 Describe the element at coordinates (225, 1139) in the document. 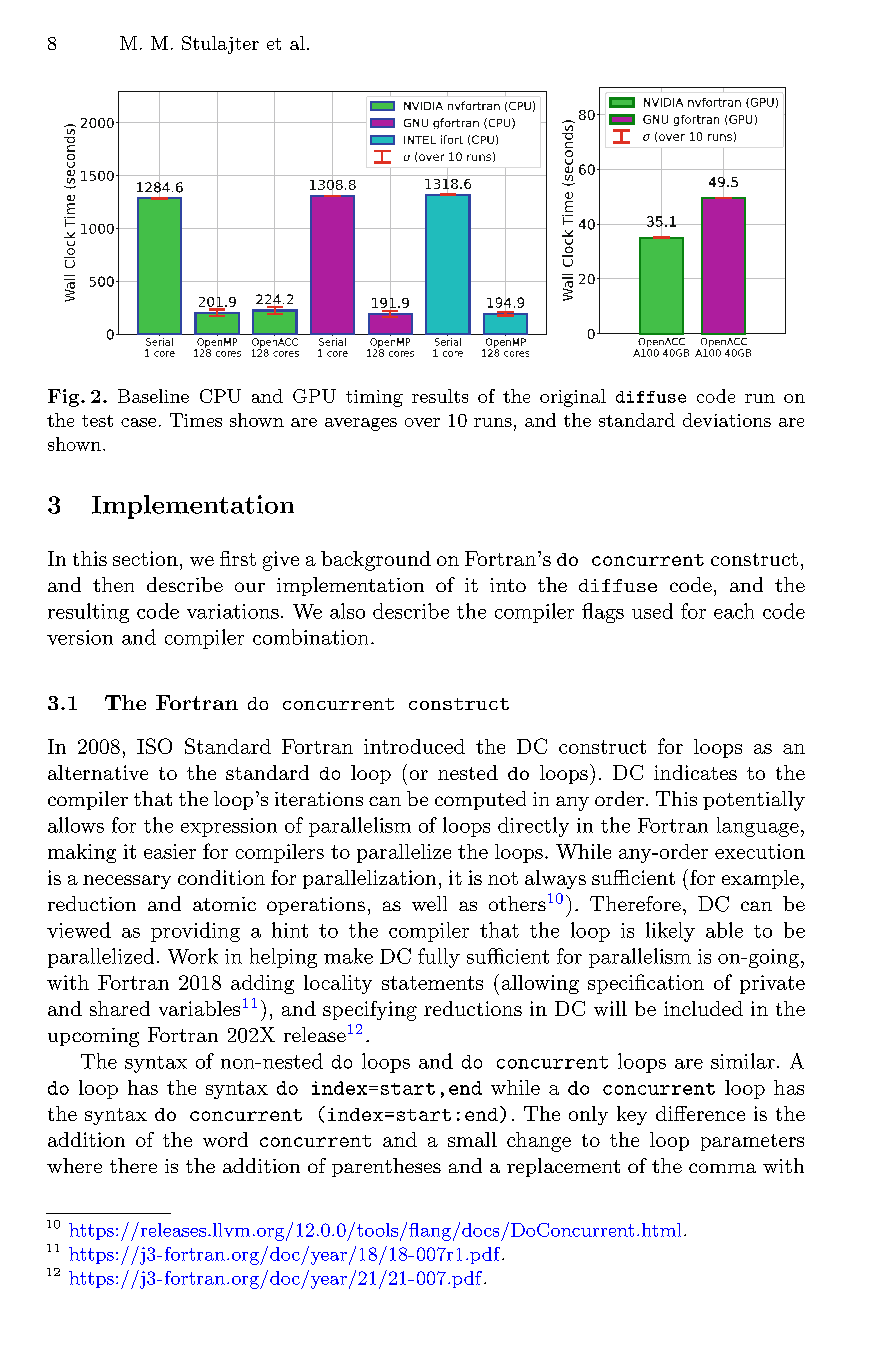

I see `word` at that location.
